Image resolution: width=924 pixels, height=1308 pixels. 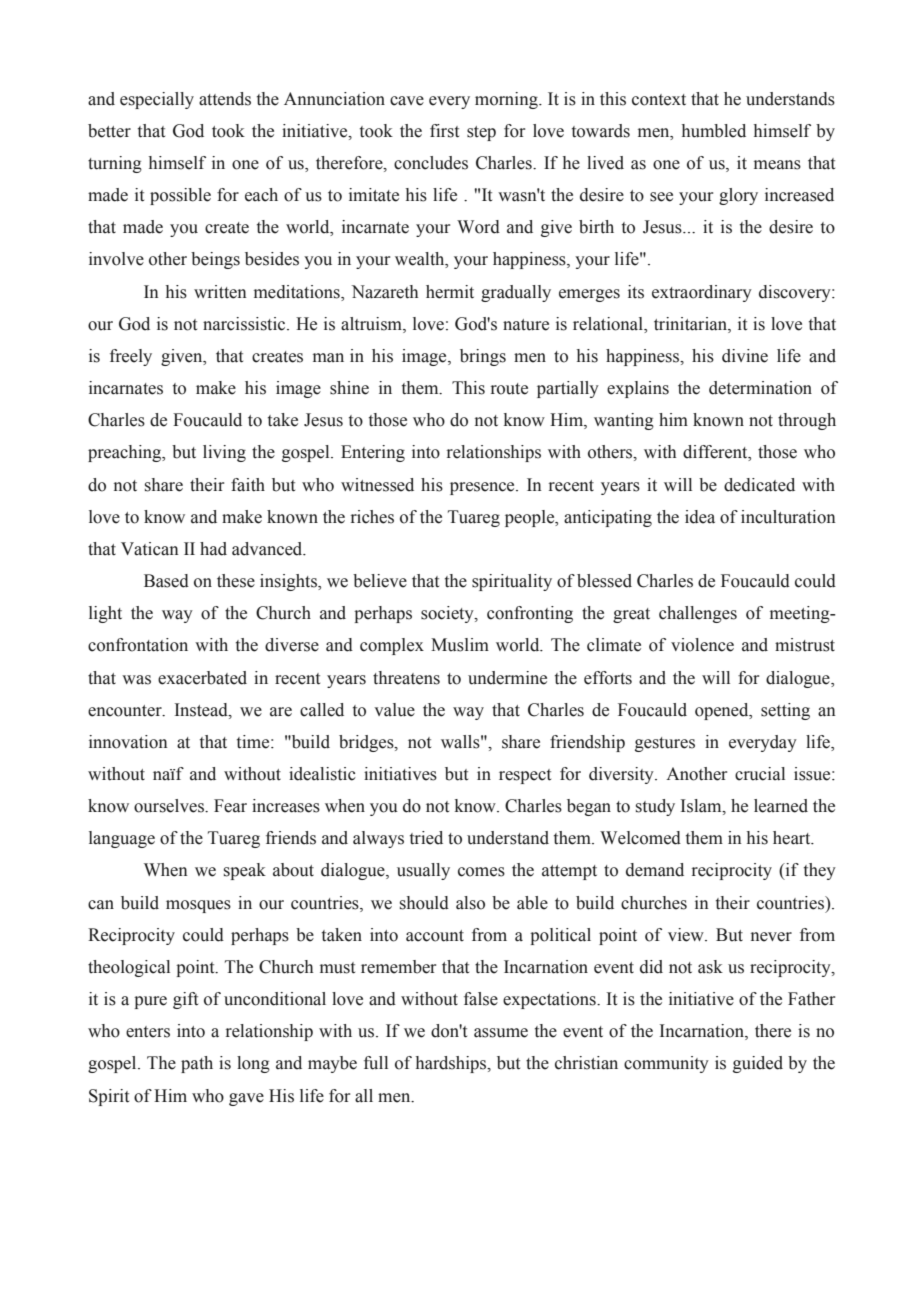 I want to click on challenges, so click(x=698, y=614).
